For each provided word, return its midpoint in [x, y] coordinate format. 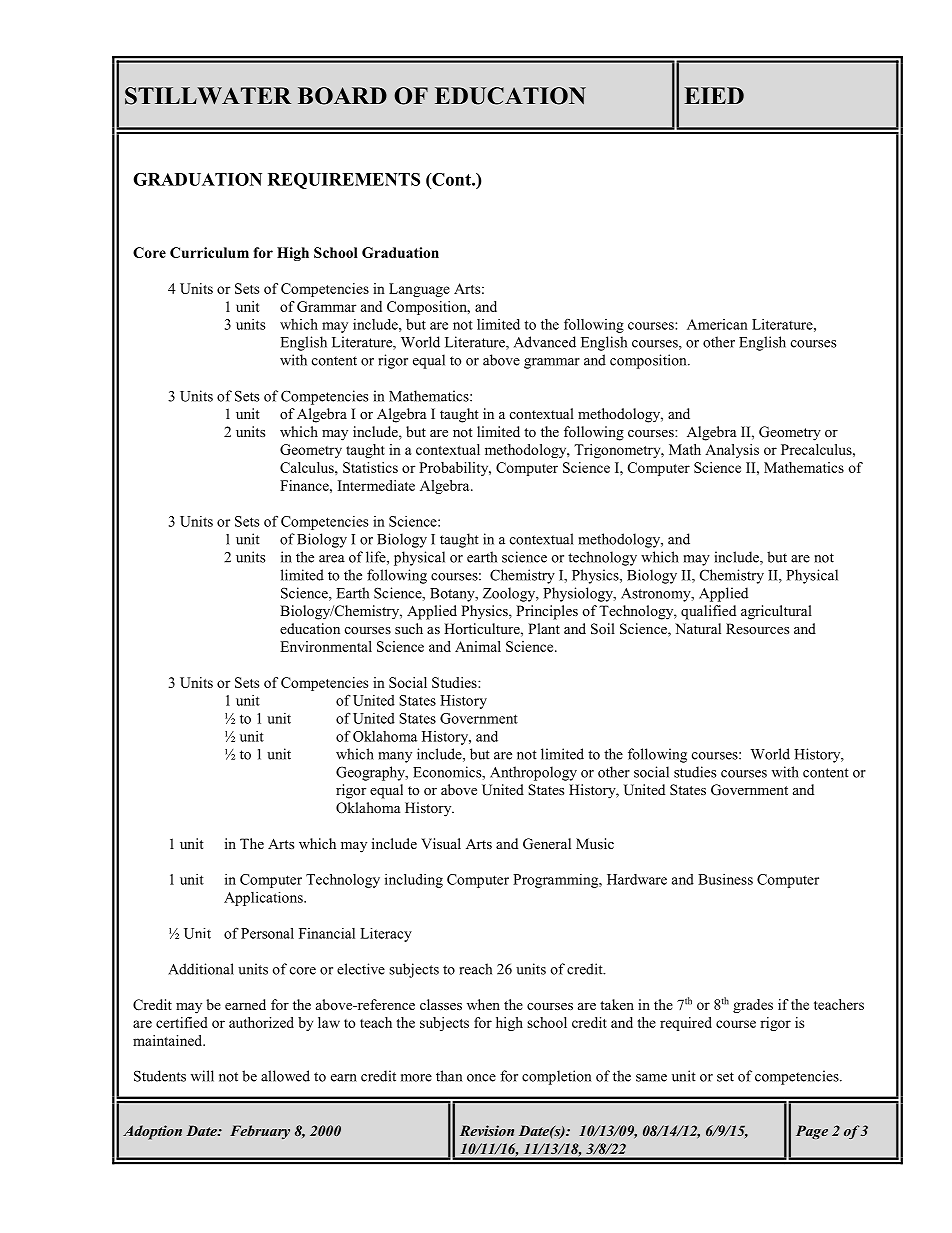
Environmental [326, 646]
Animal [478, 646]
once [481, 1078]
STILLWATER [208, 96]
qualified [708, 612]
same [651, 1078]
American [717, 324]
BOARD [342, 96]
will [202, 1076]
